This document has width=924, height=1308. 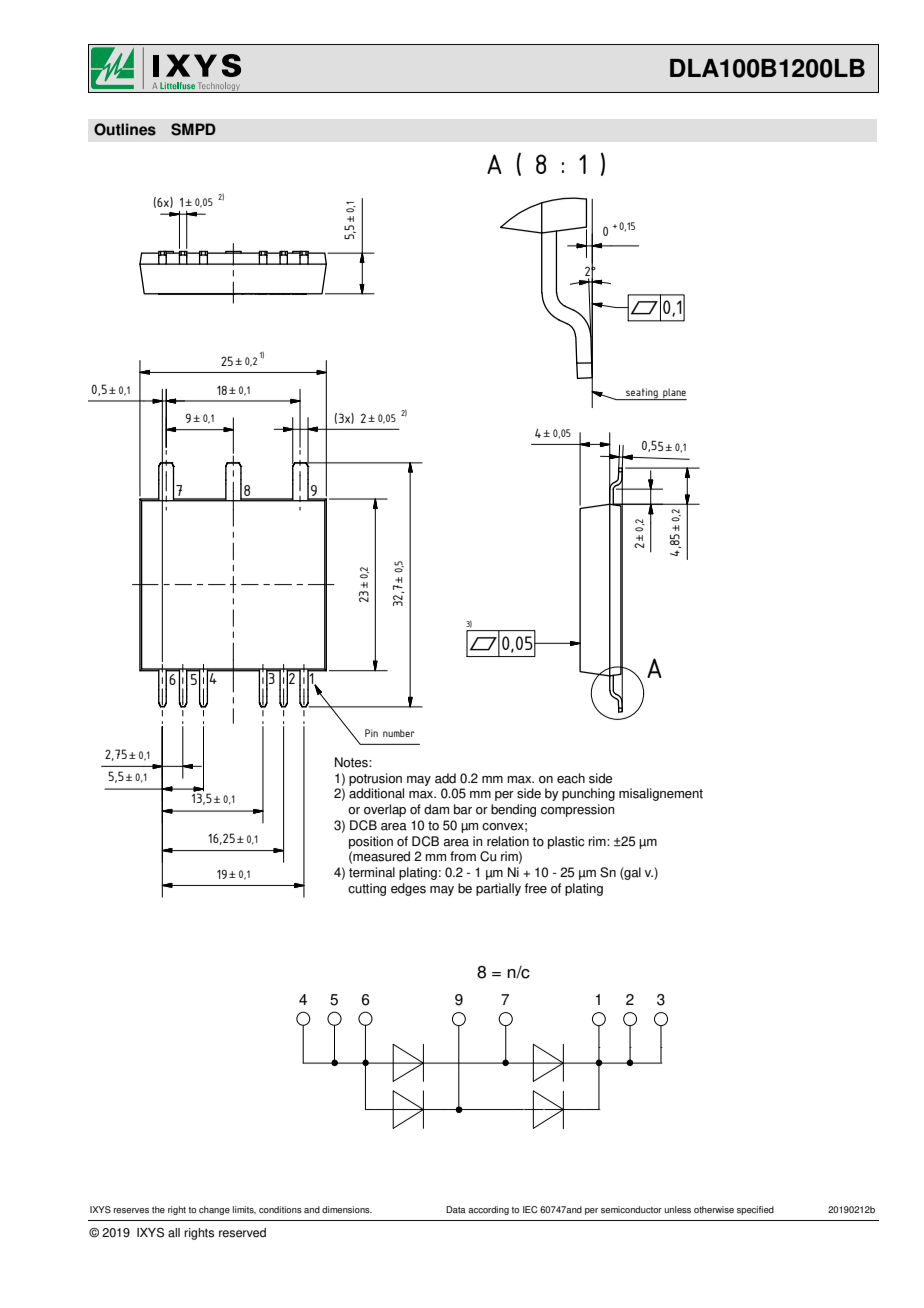 What do you see at coordinates (352, 762) in the document?
I see `Notes` at bounding box center [352, 762].
